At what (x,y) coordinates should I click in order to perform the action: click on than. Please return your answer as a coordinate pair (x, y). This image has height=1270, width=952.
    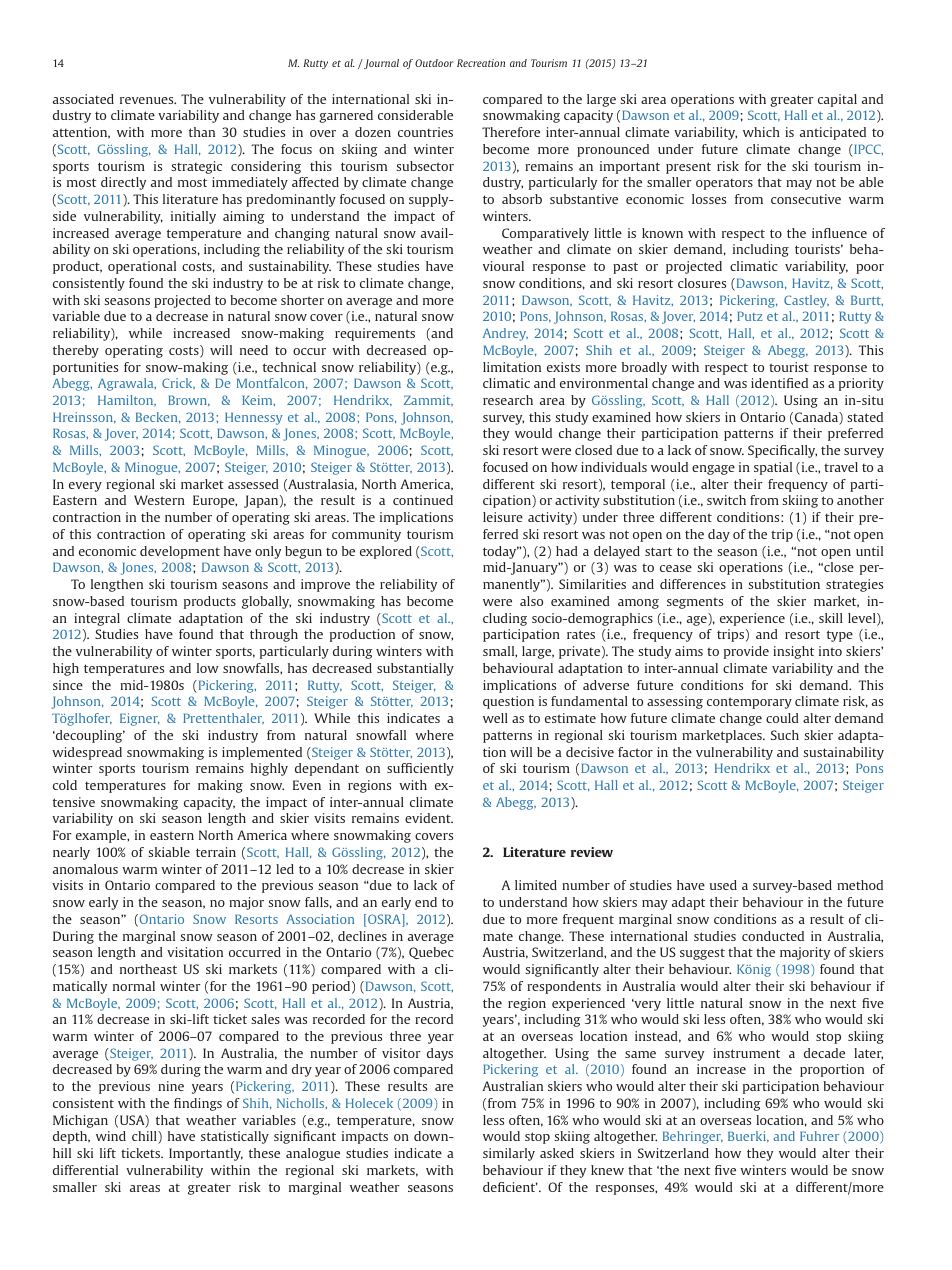
    Looking at the image, I should click on (202, 132).
